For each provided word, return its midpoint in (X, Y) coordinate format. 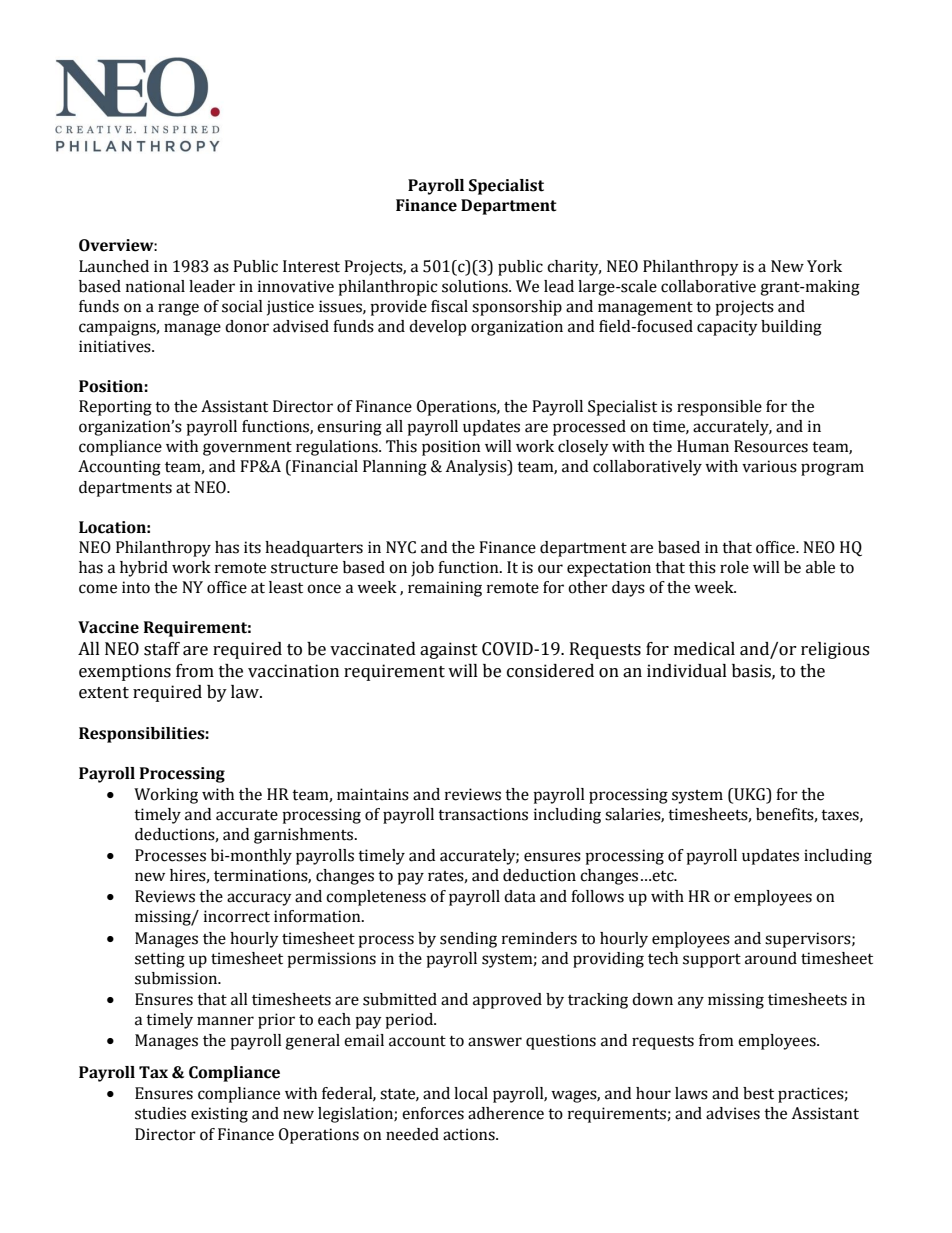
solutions (476, 286)
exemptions (125, 672)
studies (160, 1113)
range (178, 309)
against (449, 650)
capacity (727, 328)
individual (687, 671)
